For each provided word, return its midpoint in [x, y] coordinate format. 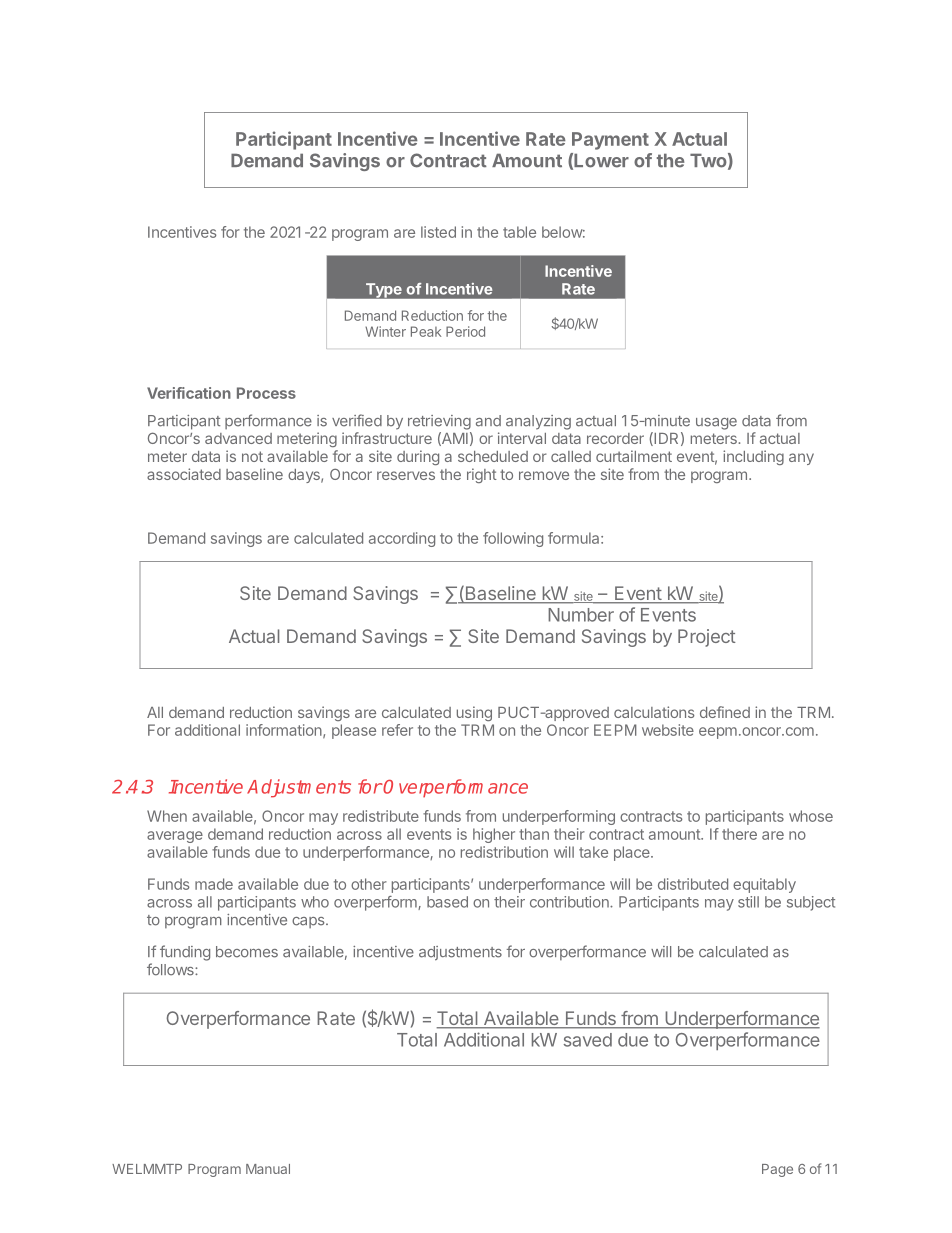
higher [494, 835]
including [753, 457]
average [175, 837]
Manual [268, 1169]
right [482, 475]
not [252, 456]
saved [588, 1040]
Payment [610, 141]
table [519, 232]
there [739, 834]
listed [438, 232]
